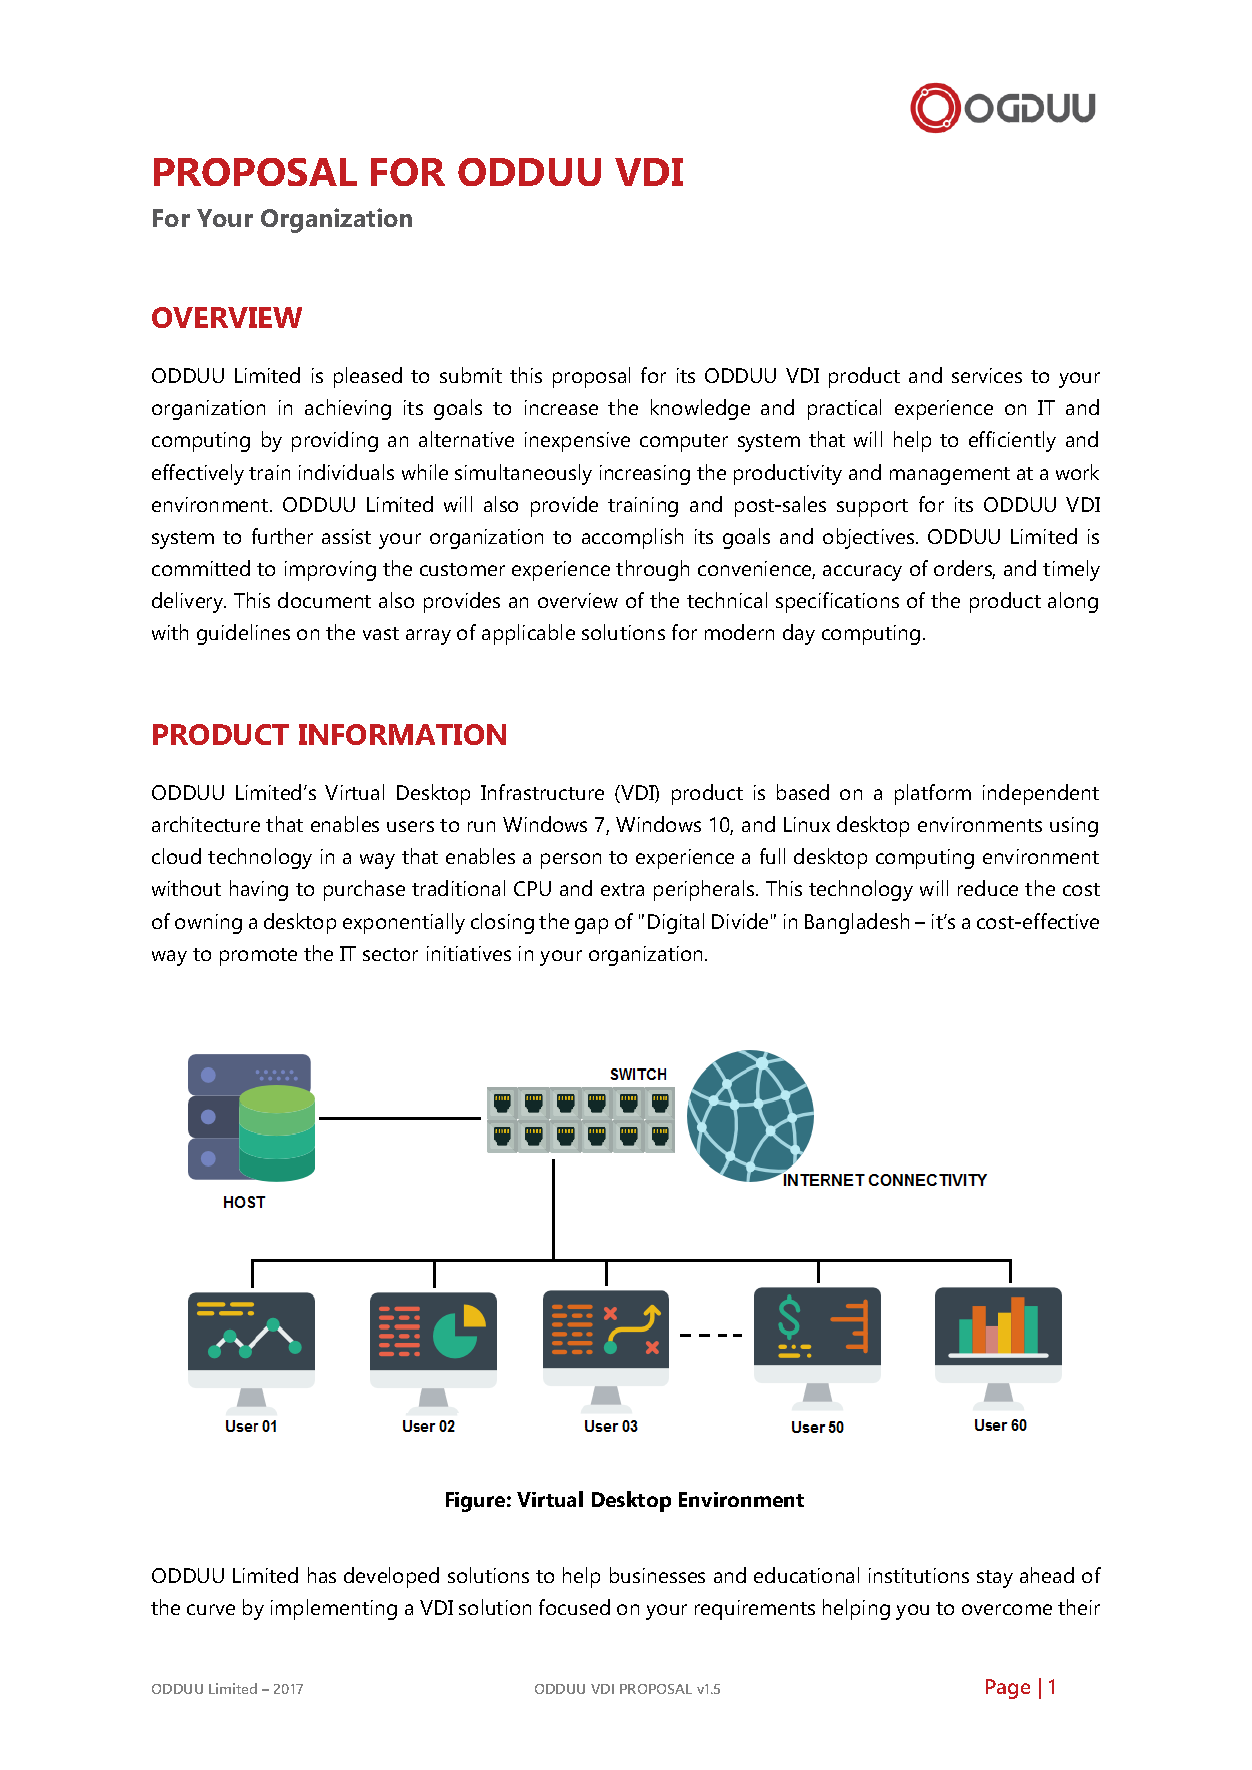 Image resolution: width=1252 pixels, height=1770 pixels. Describe the element at coordinates (334, 1609) in the screenshot. I see `implementing` at that location.
